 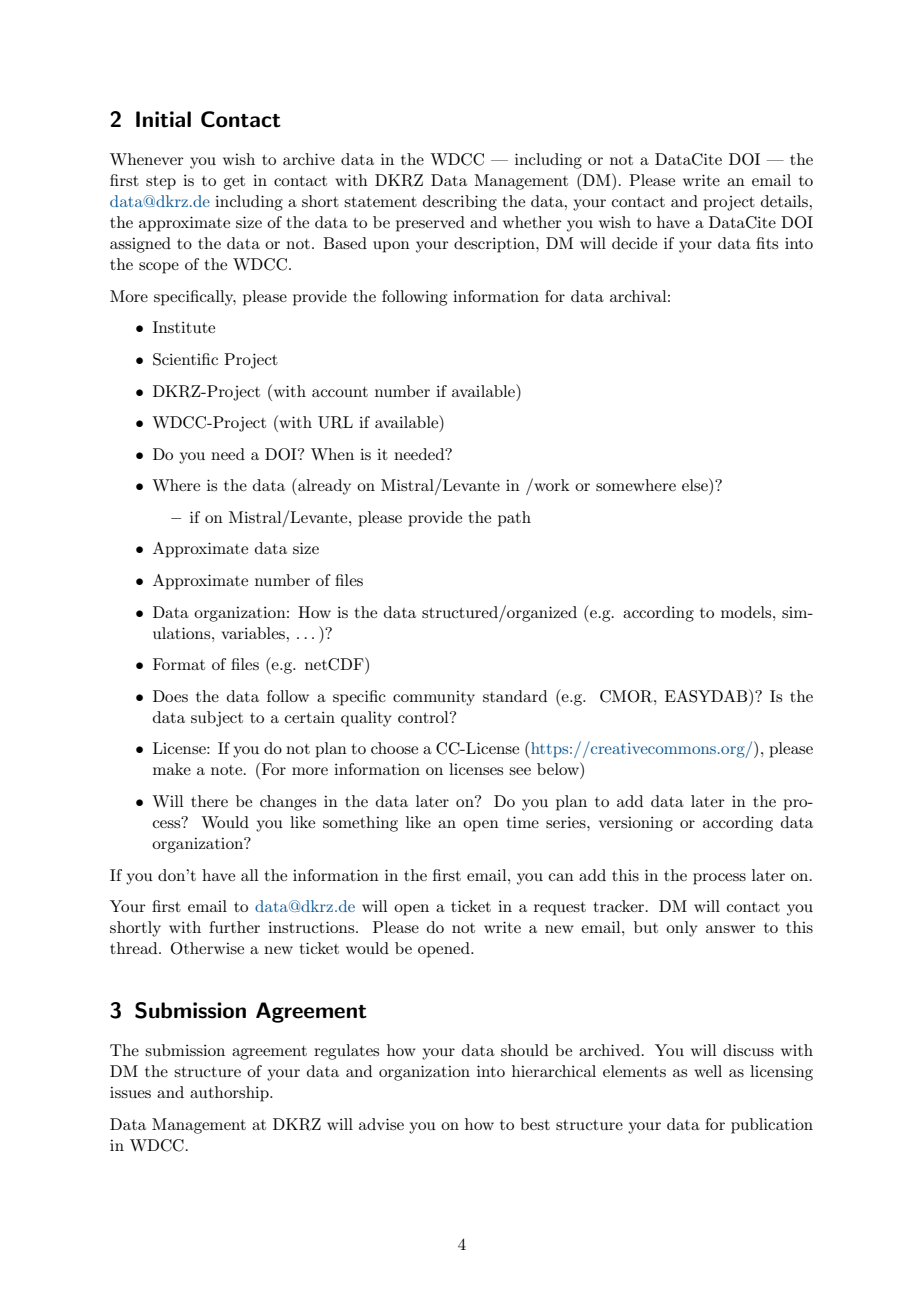 I want to click on models, so click(x=747, y=612).
